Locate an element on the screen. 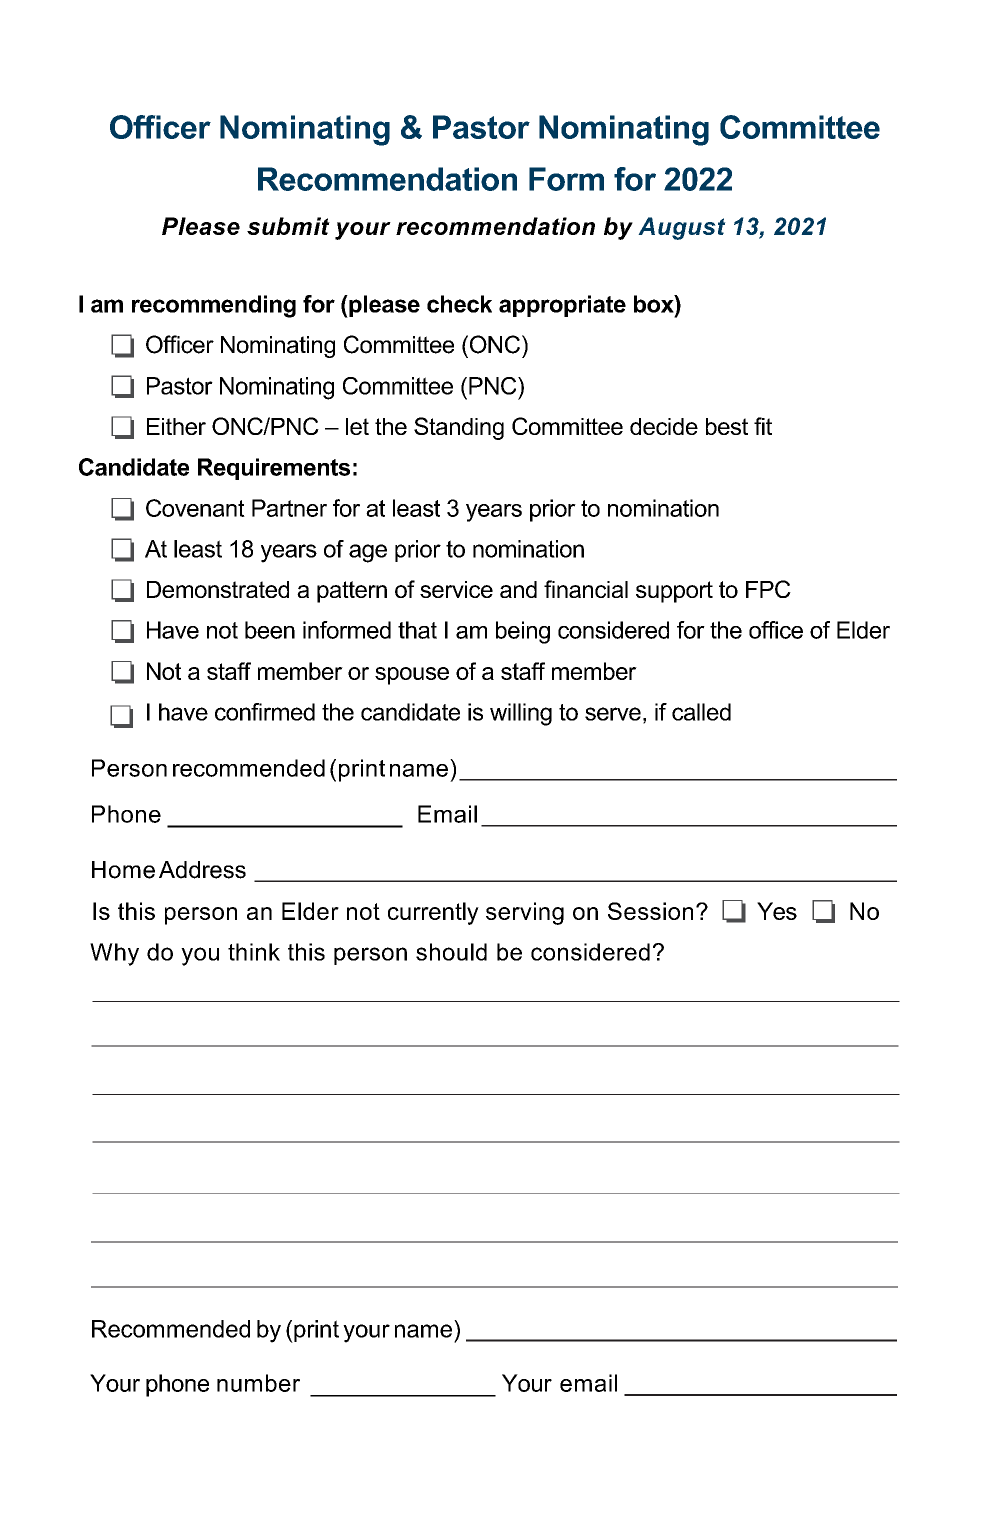 This screenshot has height=1523, width=986. number is located at coordinates (258, 1383).
